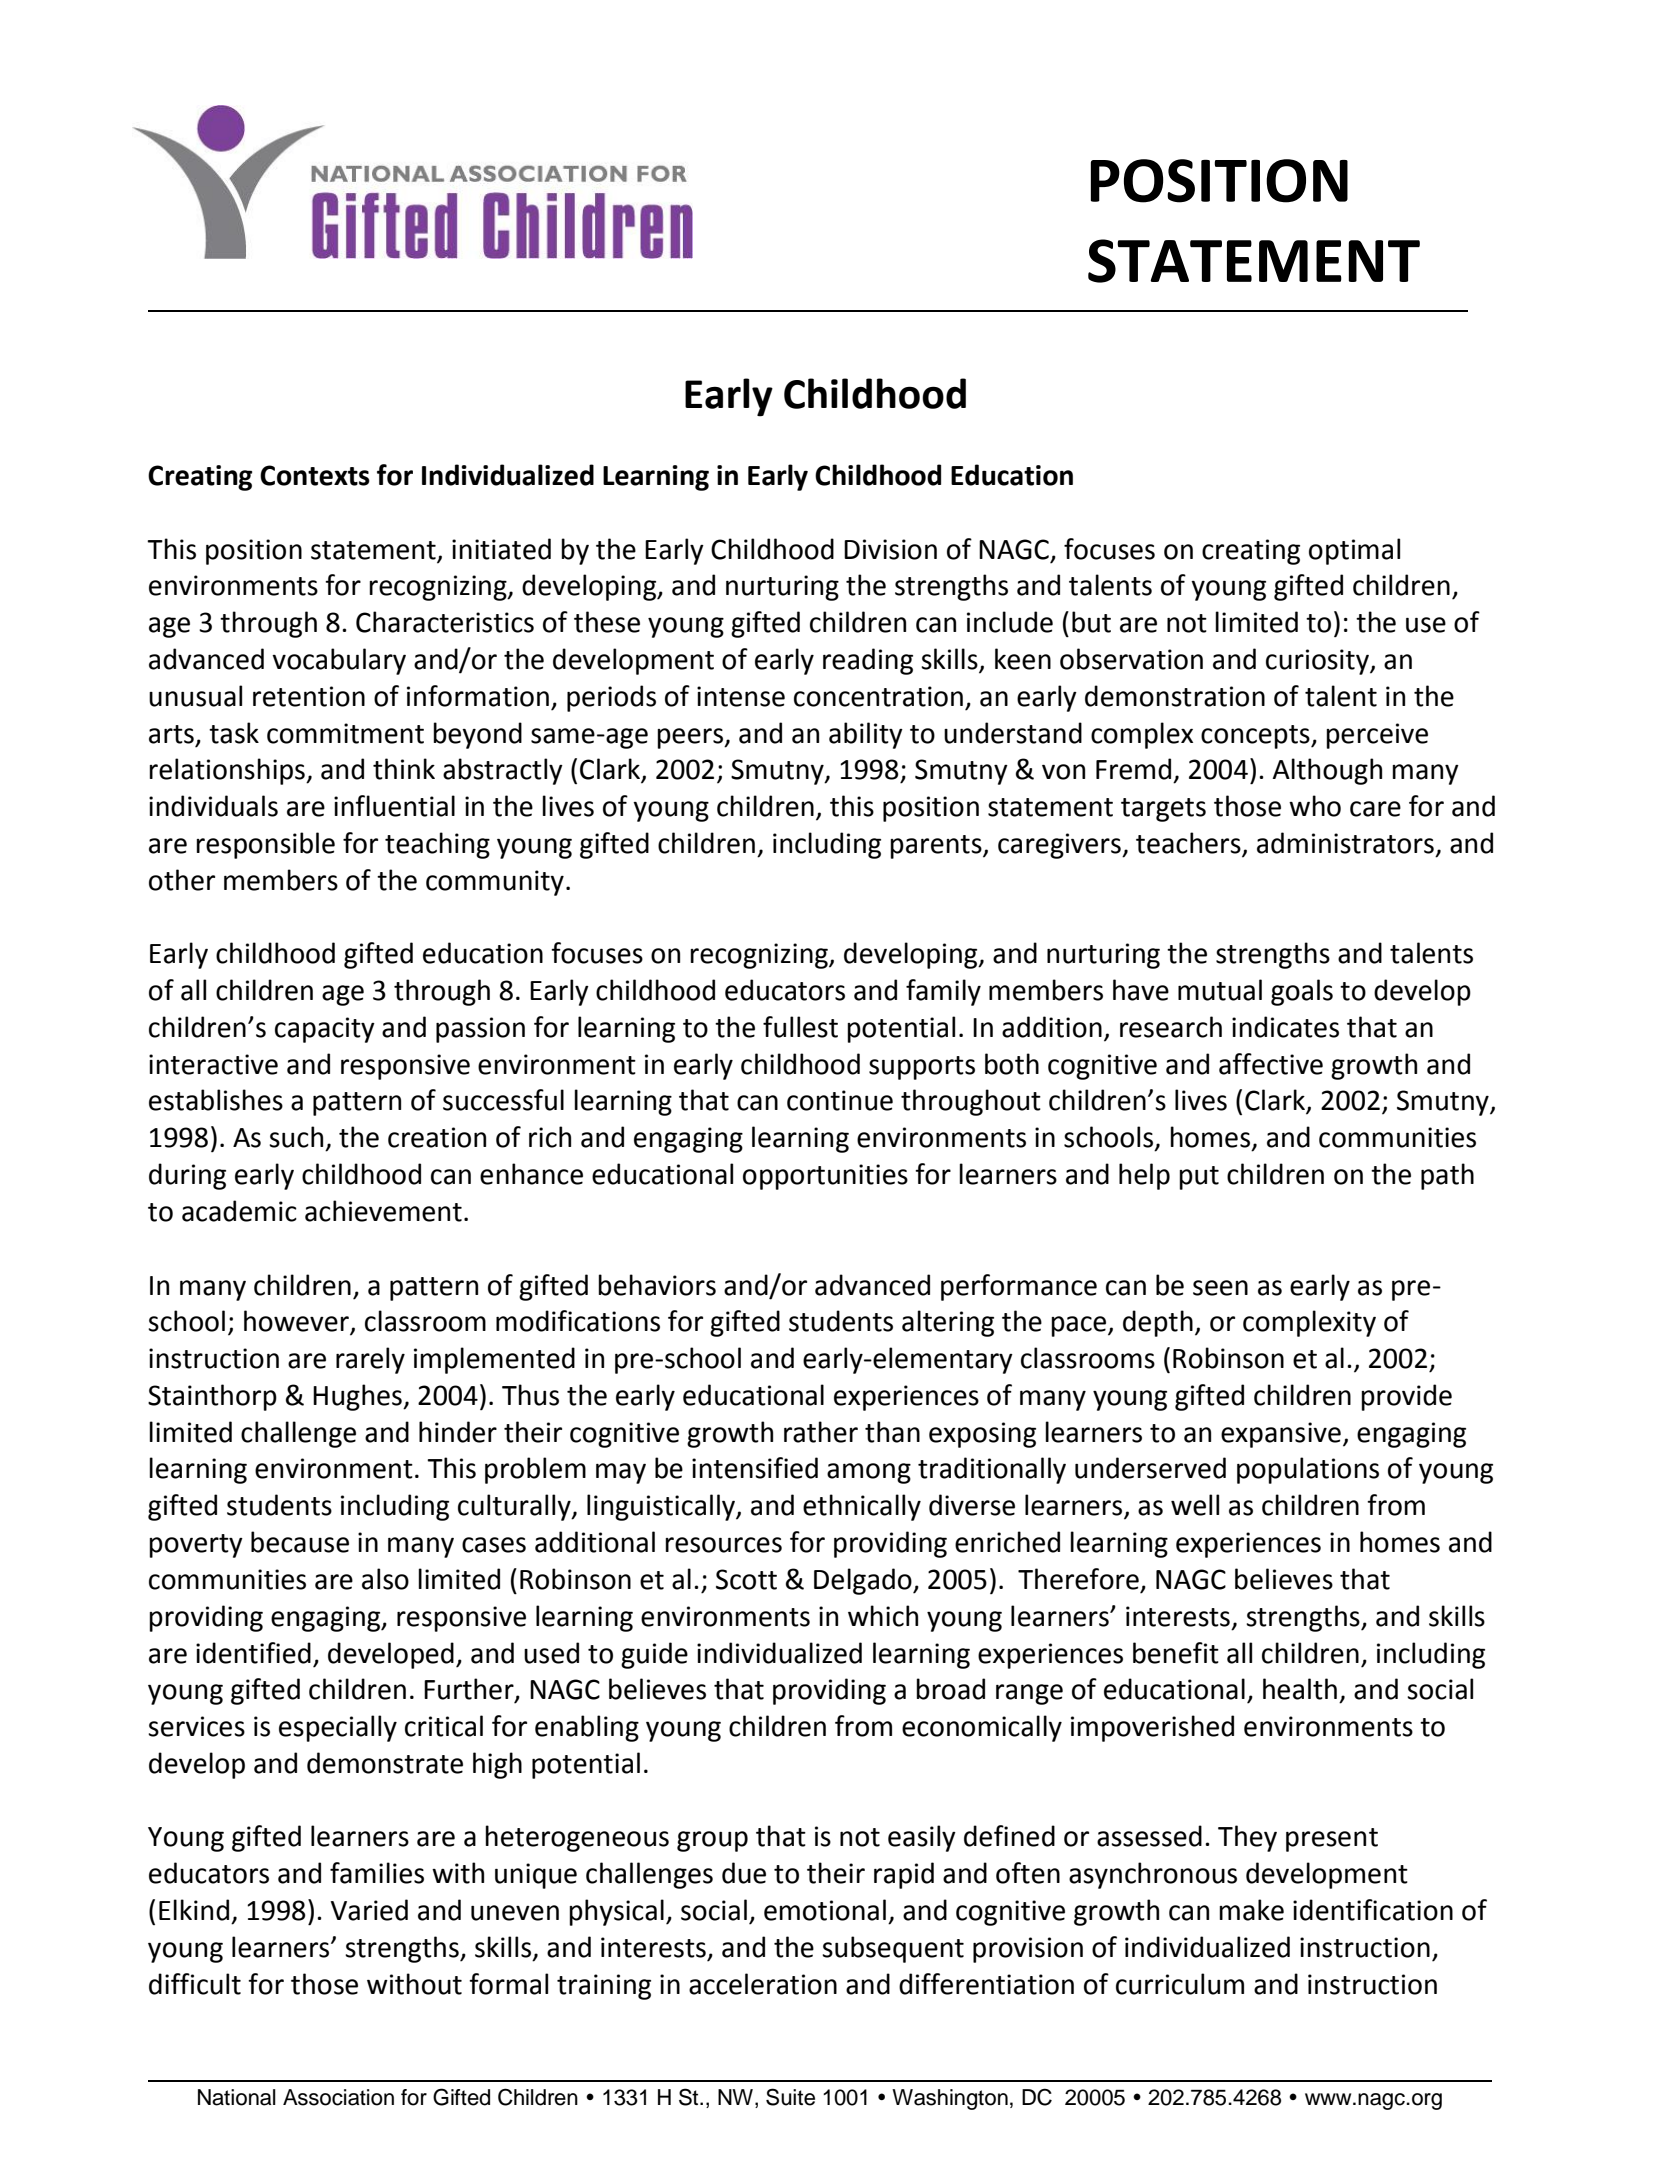 Image resolution: width=1677 pixels, height=2170 pixels. Describe the element at coordinates (338, 2097) in the image. I see `Association` at that location.
